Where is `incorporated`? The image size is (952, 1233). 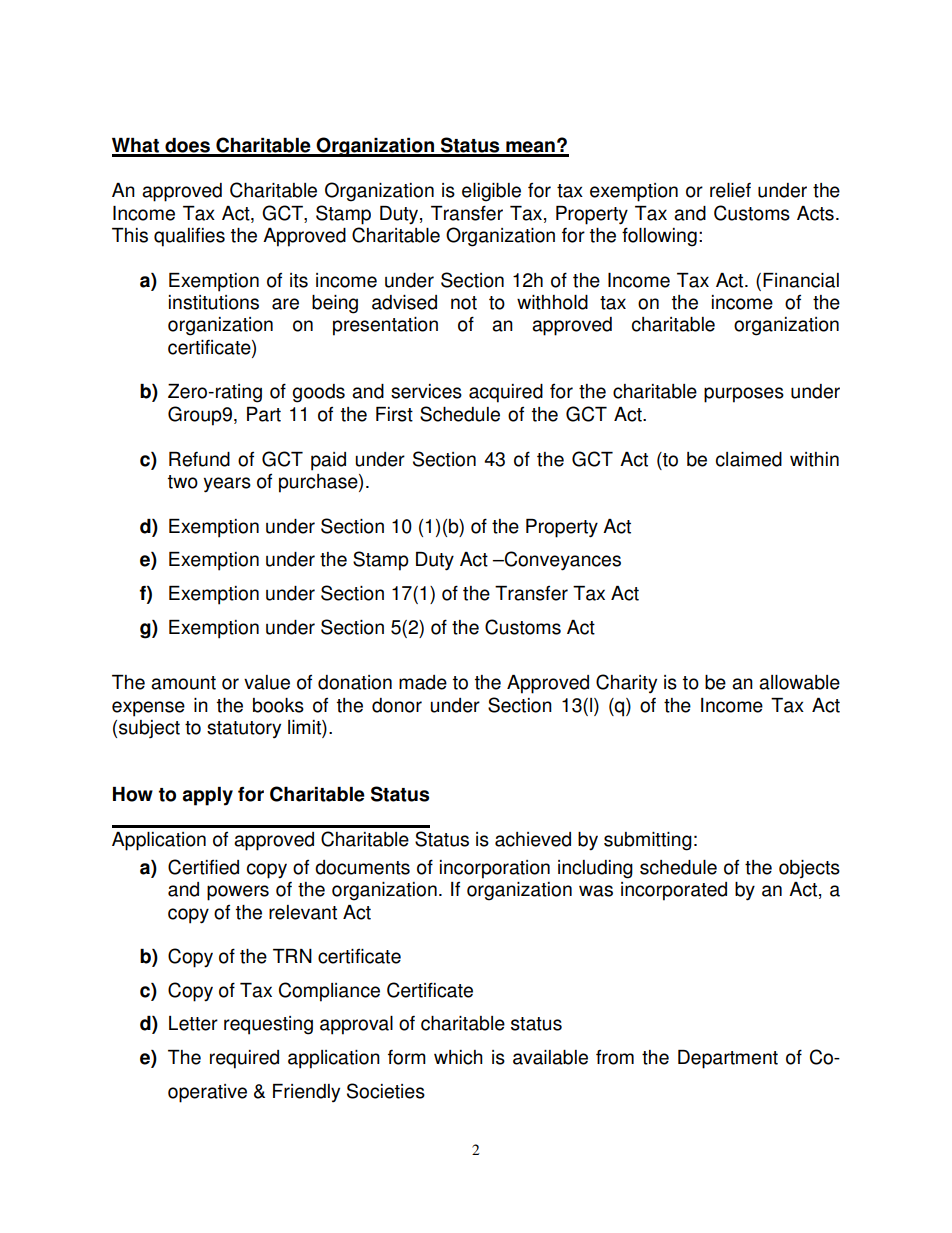 incorporated is located at coordinates (674, 891).
